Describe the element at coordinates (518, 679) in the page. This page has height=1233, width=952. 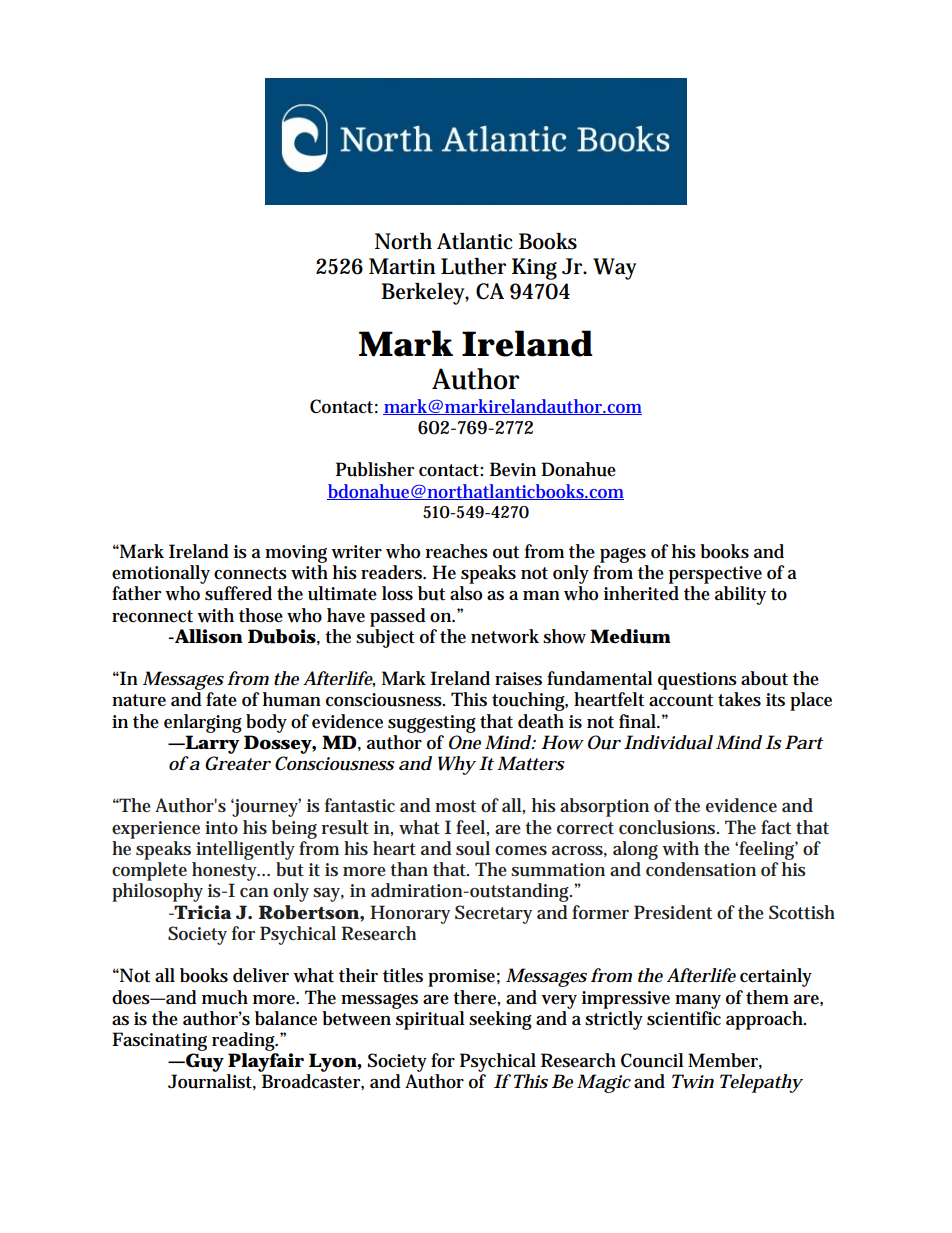
I see `raises` at that location.
